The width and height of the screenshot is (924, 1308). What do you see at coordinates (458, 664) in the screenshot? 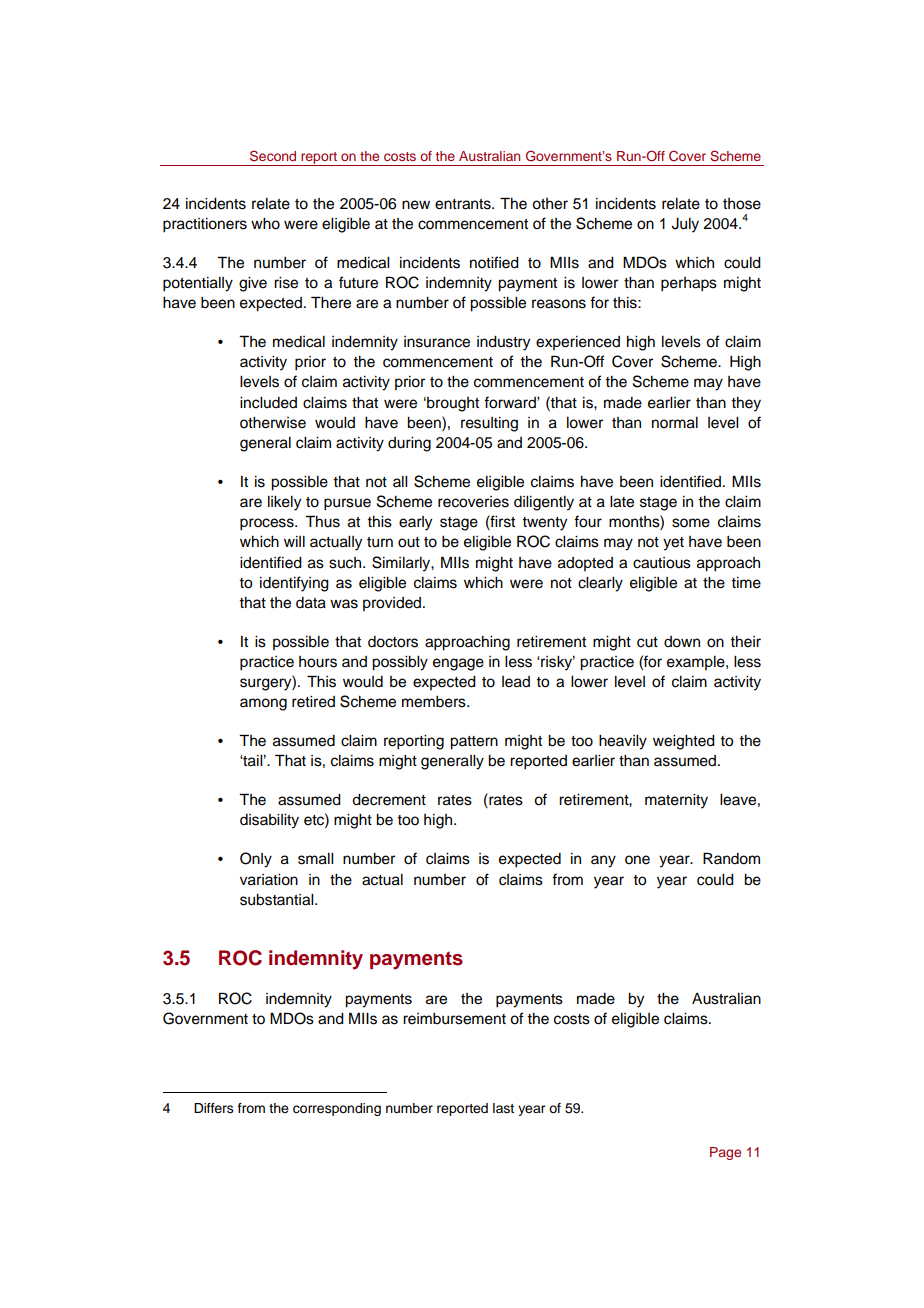
I see `engage` at bounding box center [458, 664].
